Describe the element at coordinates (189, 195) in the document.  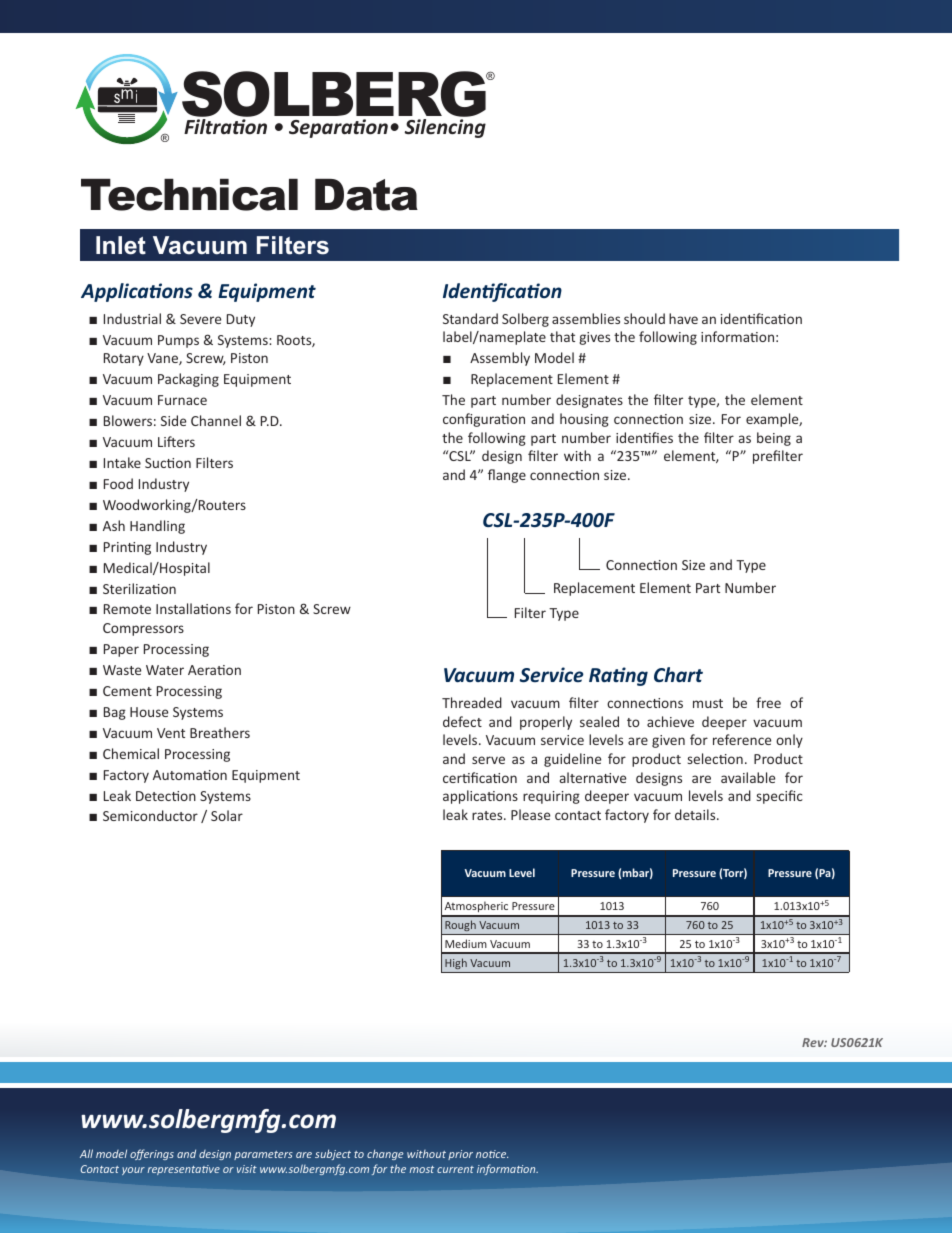
I see `Technical` at that location.
